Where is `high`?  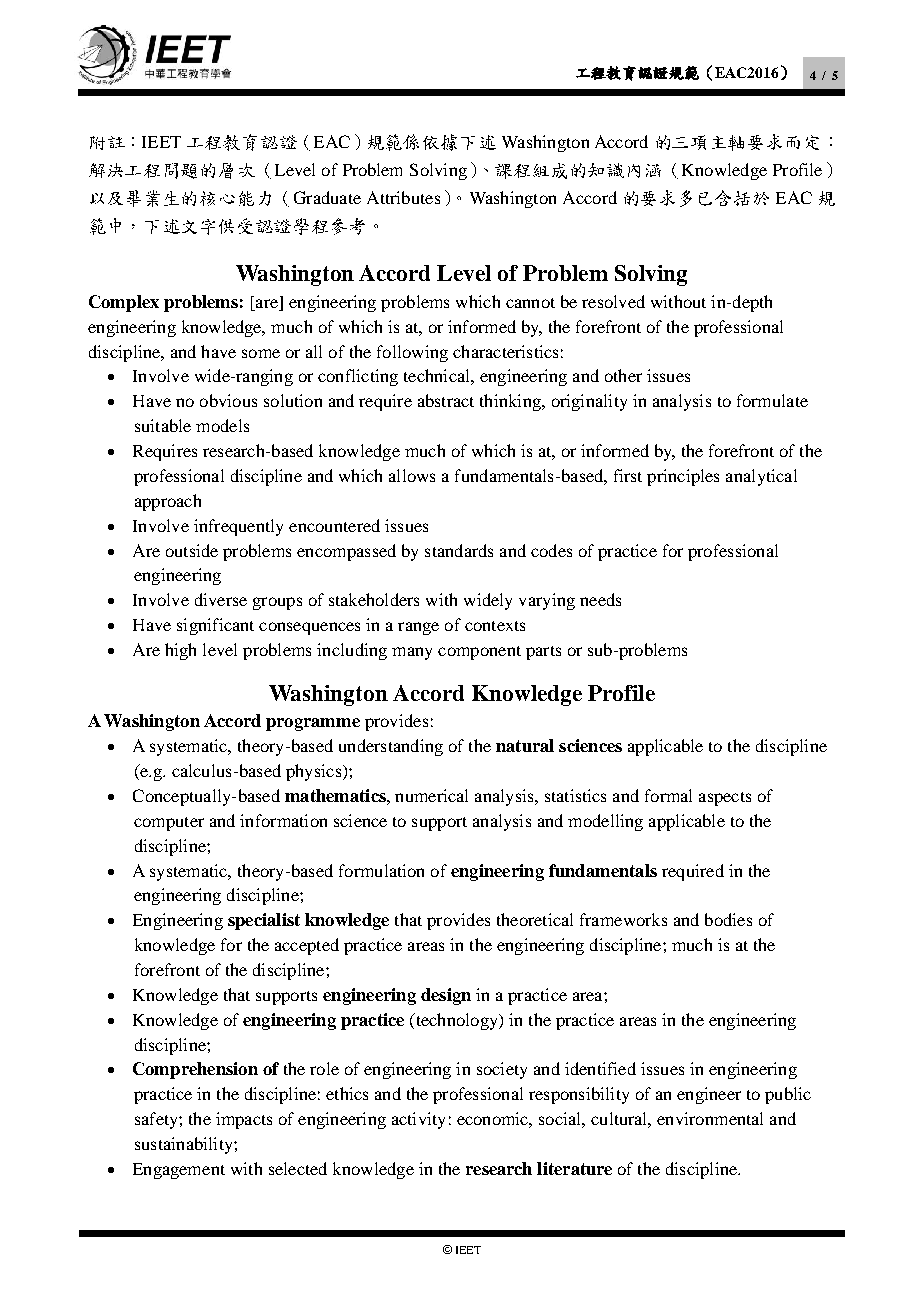
high is located at coordinates (180, 651).
